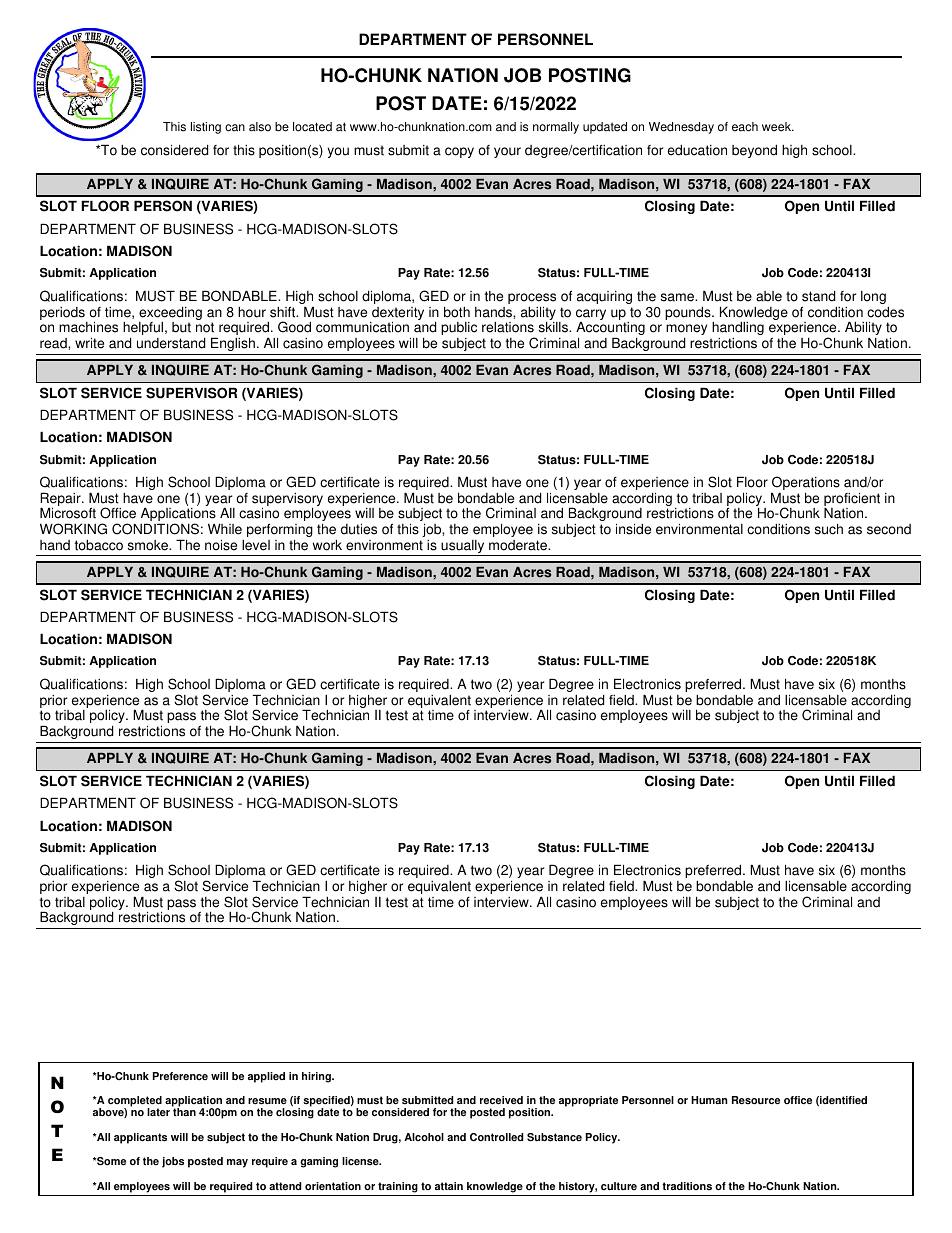 This page has height=1233, width=952. Describe the element at coordinates (805, 484) in the page. I see `Operations` at that location.
